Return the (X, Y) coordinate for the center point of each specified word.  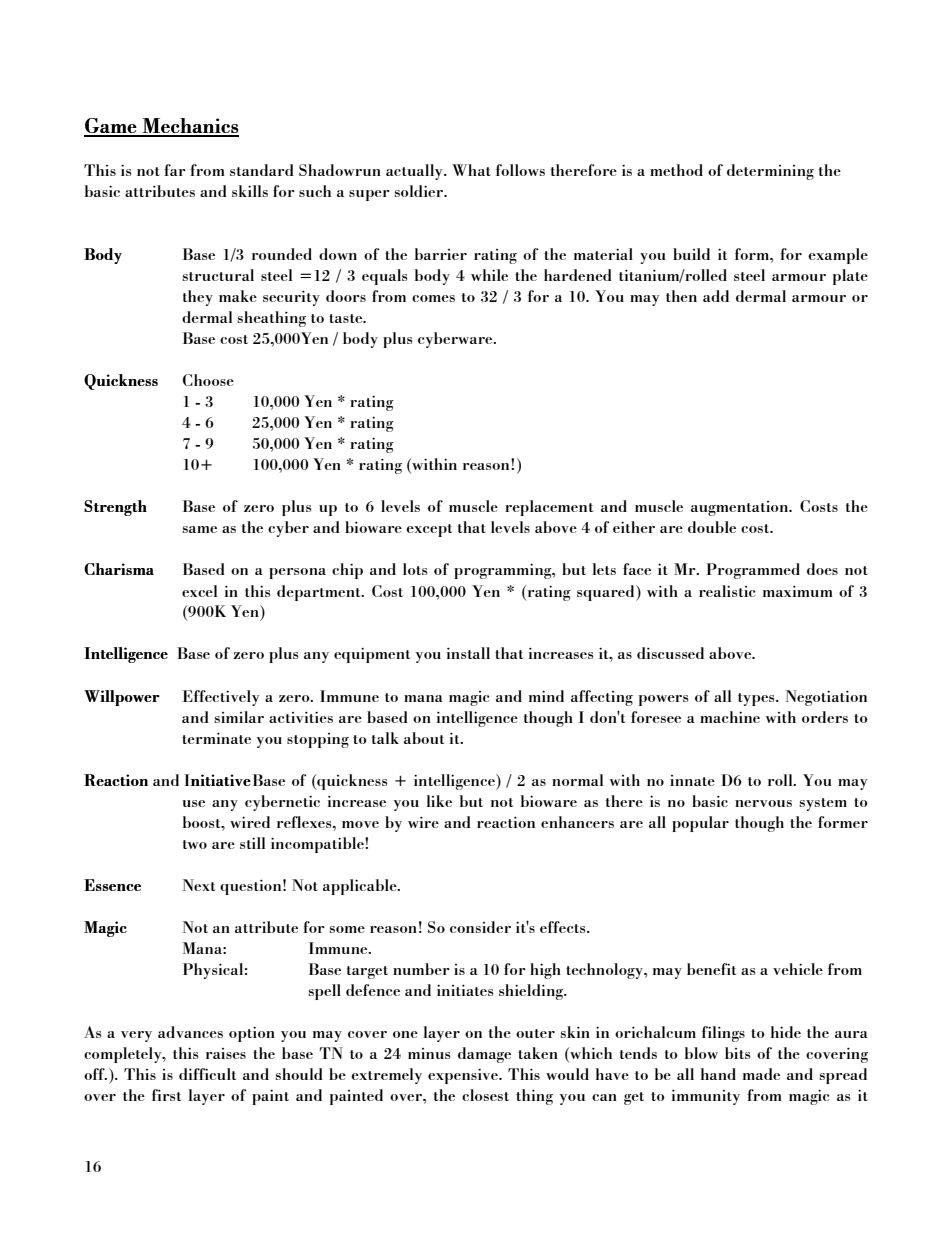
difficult (207, 1074)
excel (200, 591)
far (175, 170)
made (761, 1074)
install (468, 653)
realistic (727, 591)
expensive (464, 1076)
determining (770, 172)
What (471, 170)
